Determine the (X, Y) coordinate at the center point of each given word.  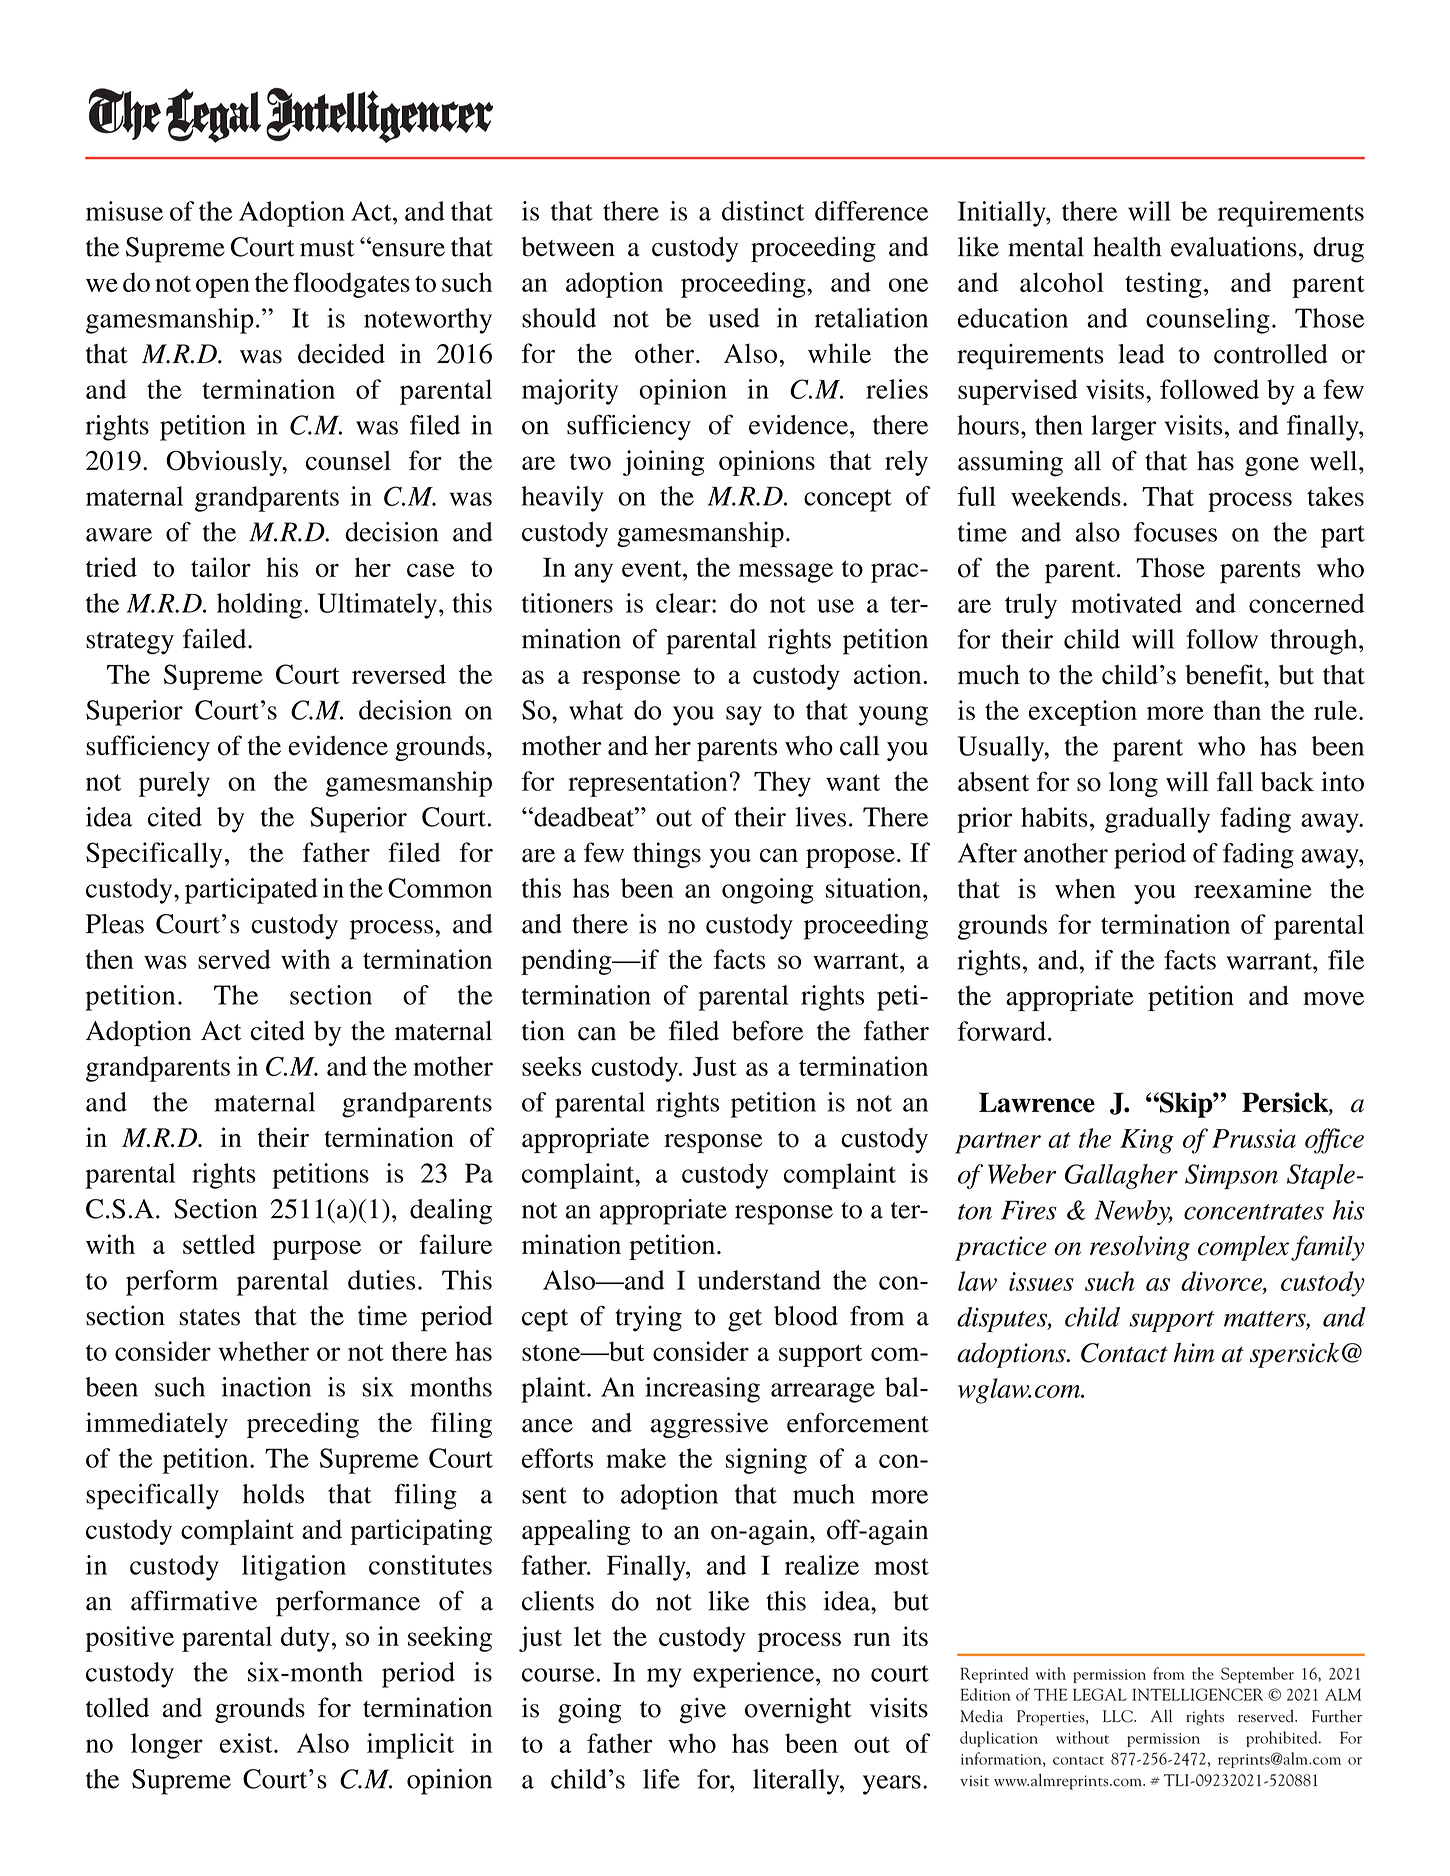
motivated (1126, 603)
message (786, 573)
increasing (702, 1390)
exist (247, 1743)
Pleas (115, 924)
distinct (763, 211)
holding (259, 606)
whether (264, 1351)
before (767, 1030)
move (1333, 999)
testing (1163, 285)
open (223, 288)
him (1194, 1352)
